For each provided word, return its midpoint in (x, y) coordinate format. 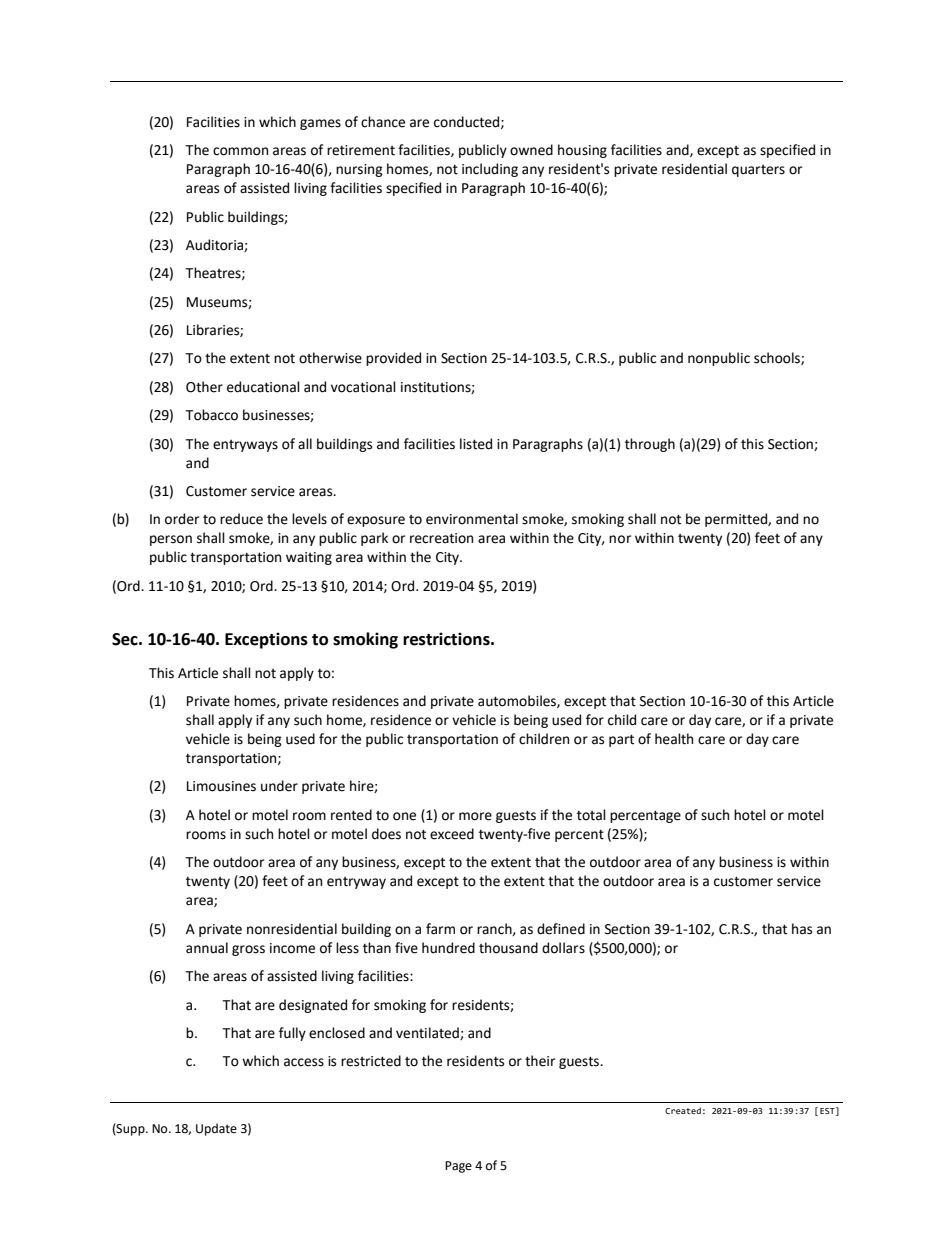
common (240, 151)
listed (476, 444)
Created (683, 1110)
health (674, 739)
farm (440, 929)
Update (216, 1129)
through (650, 445)
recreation (441, 538)
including (490, 170)
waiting (309, 558)
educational (263, 387)
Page (458, 1167)
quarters (758, 171)
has (802, 929)
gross (248, 950)
